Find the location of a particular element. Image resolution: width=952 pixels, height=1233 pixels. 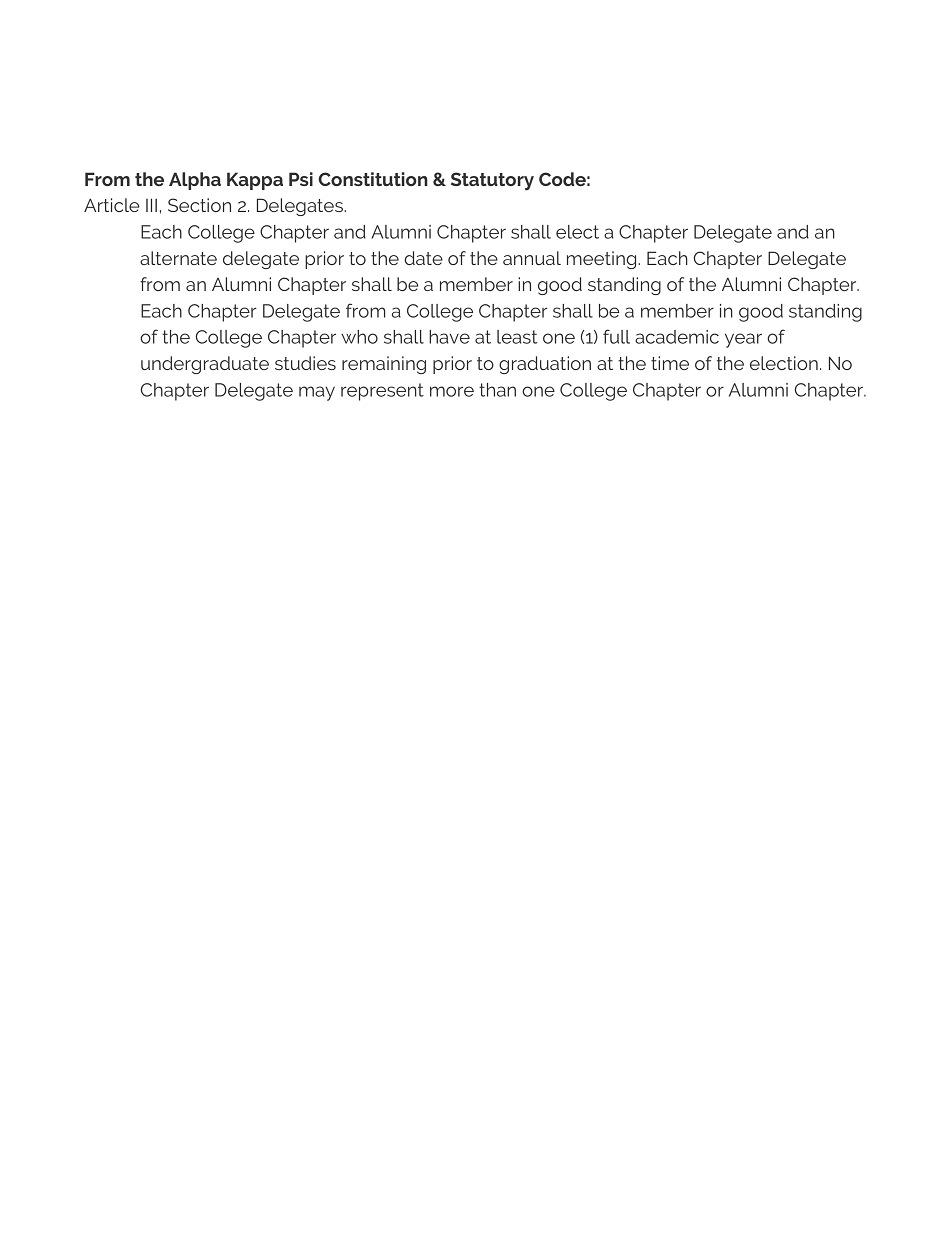

date is located at coordinates (423, 258).
